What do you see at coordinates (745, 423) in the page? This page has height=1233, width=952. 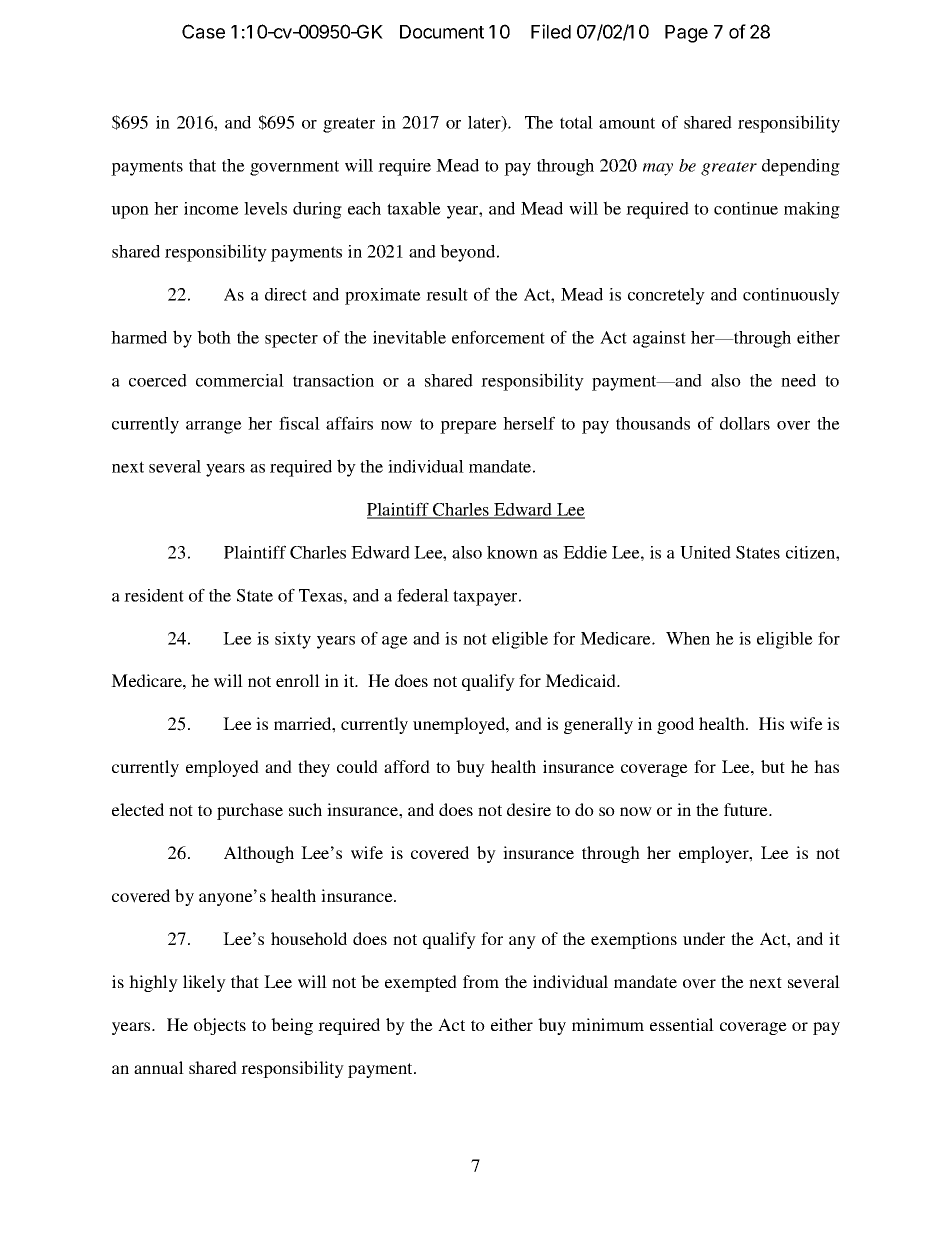 I see `dollars` at bounding box center [745, 423].
